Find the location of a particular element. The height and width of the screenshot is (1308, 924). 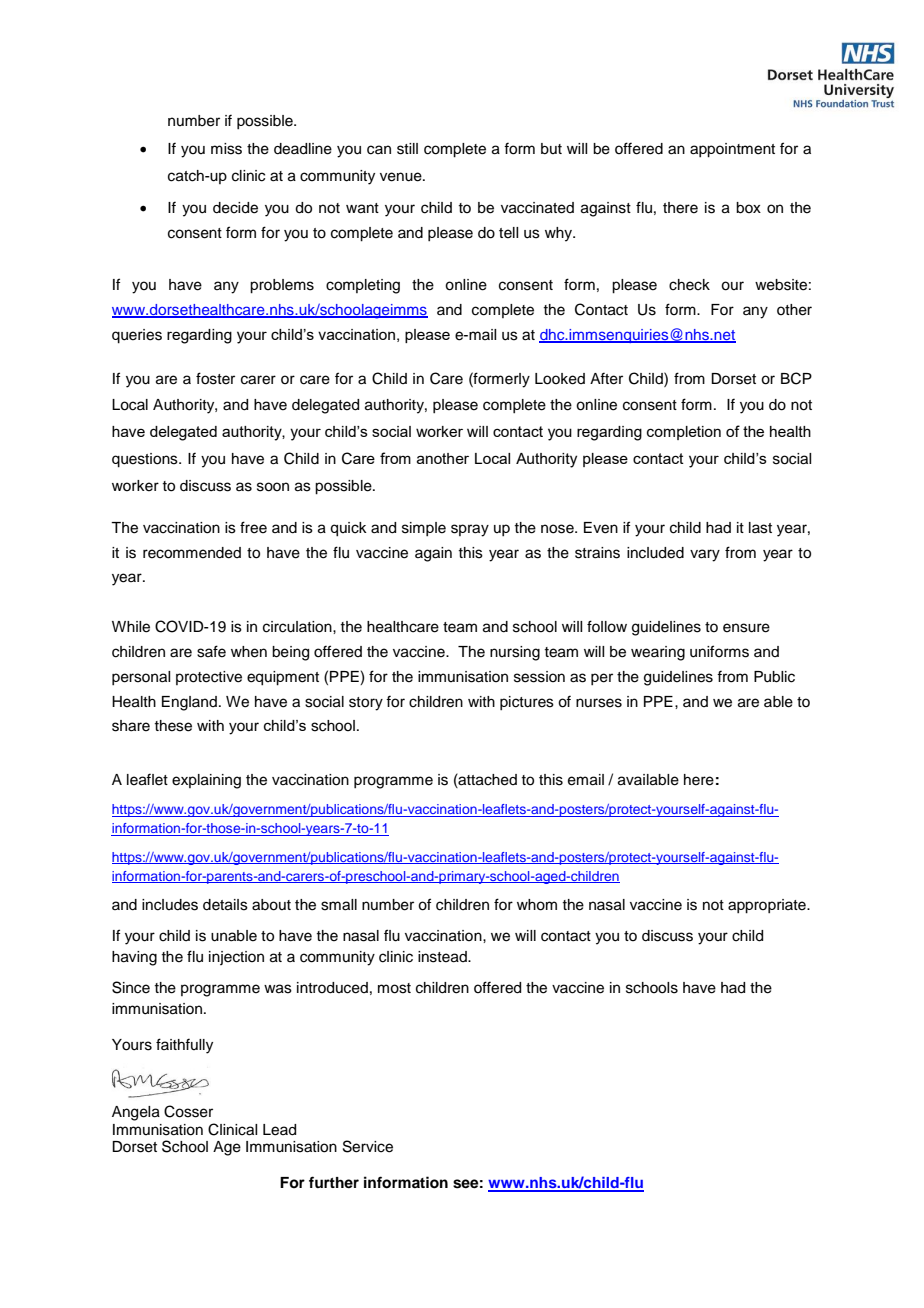

safe is located at coordinates (211, 651).
